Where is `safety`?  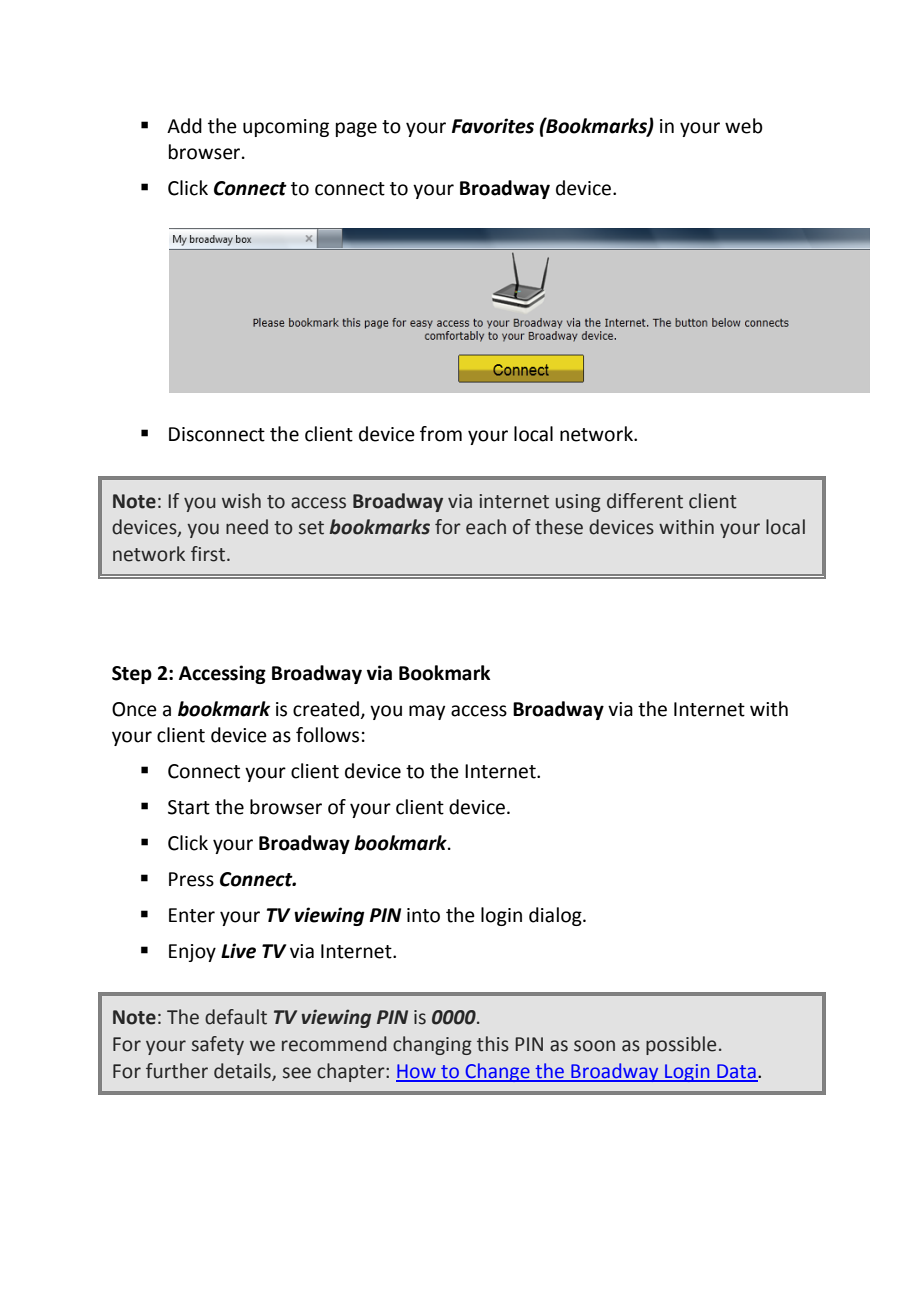 safety is located at coordinates (218, 1045).
